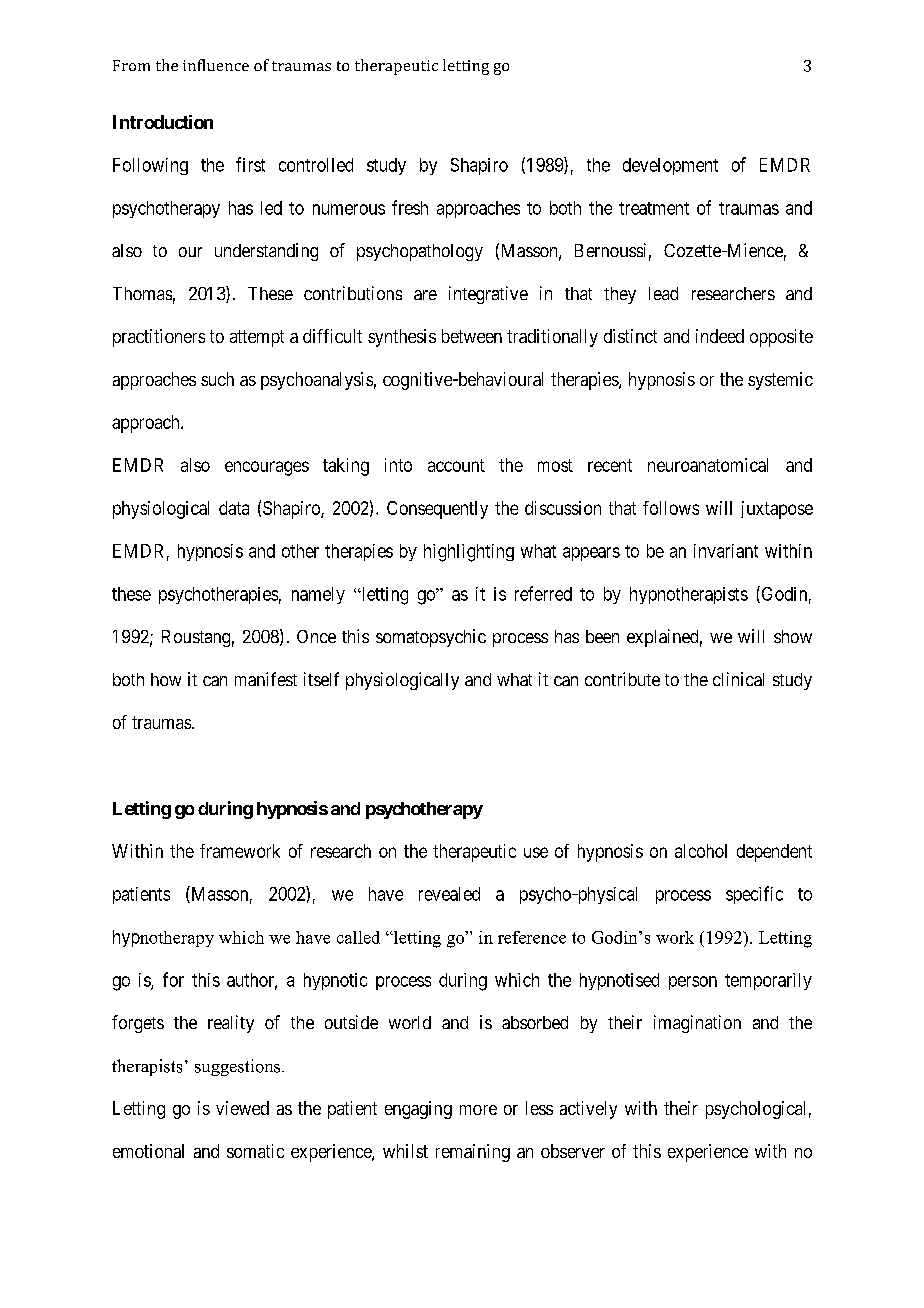  Describe the element at coordinates (469, 553) in the screenshot. I see `highlighting` at that location.
